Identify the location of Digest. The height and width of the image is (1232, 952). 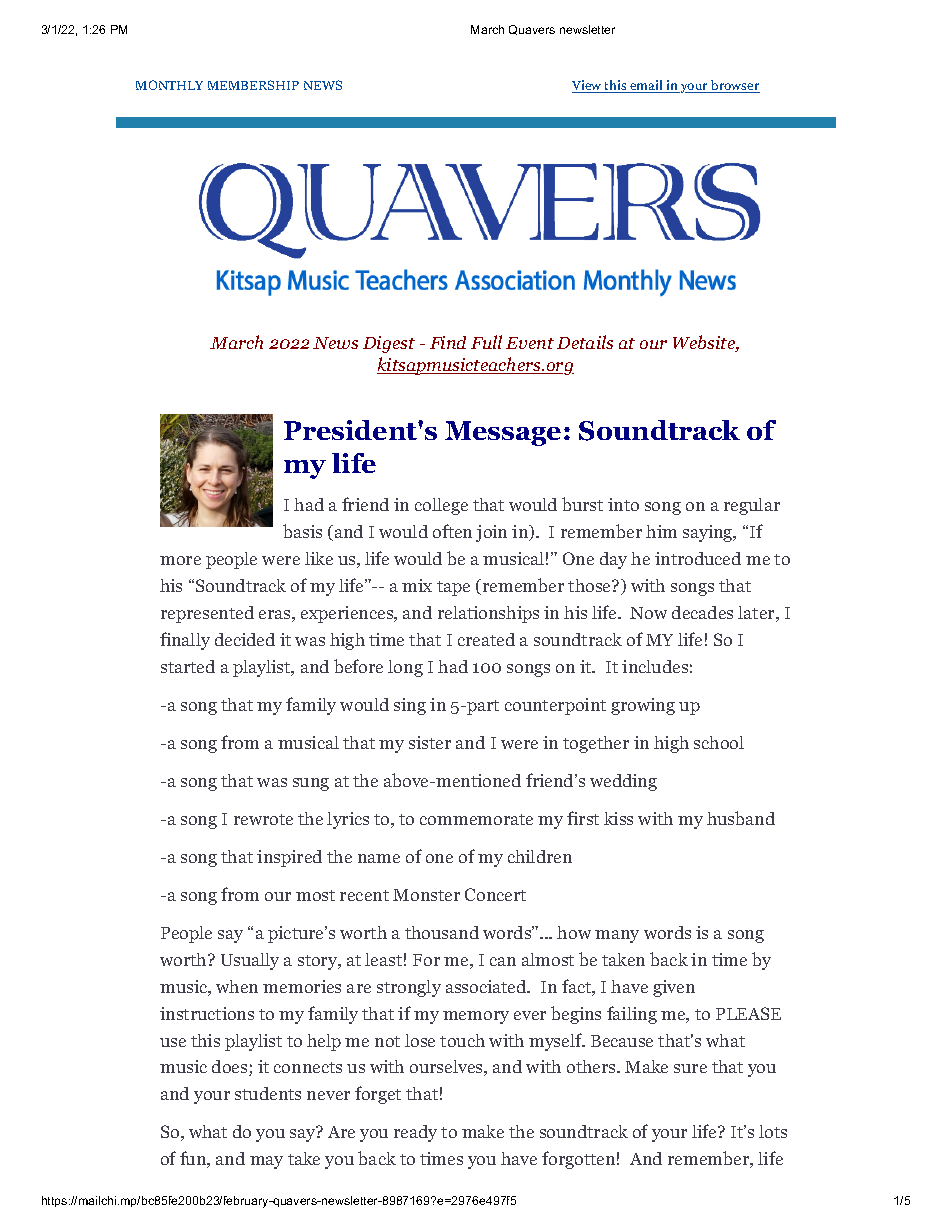
(389, 344).
